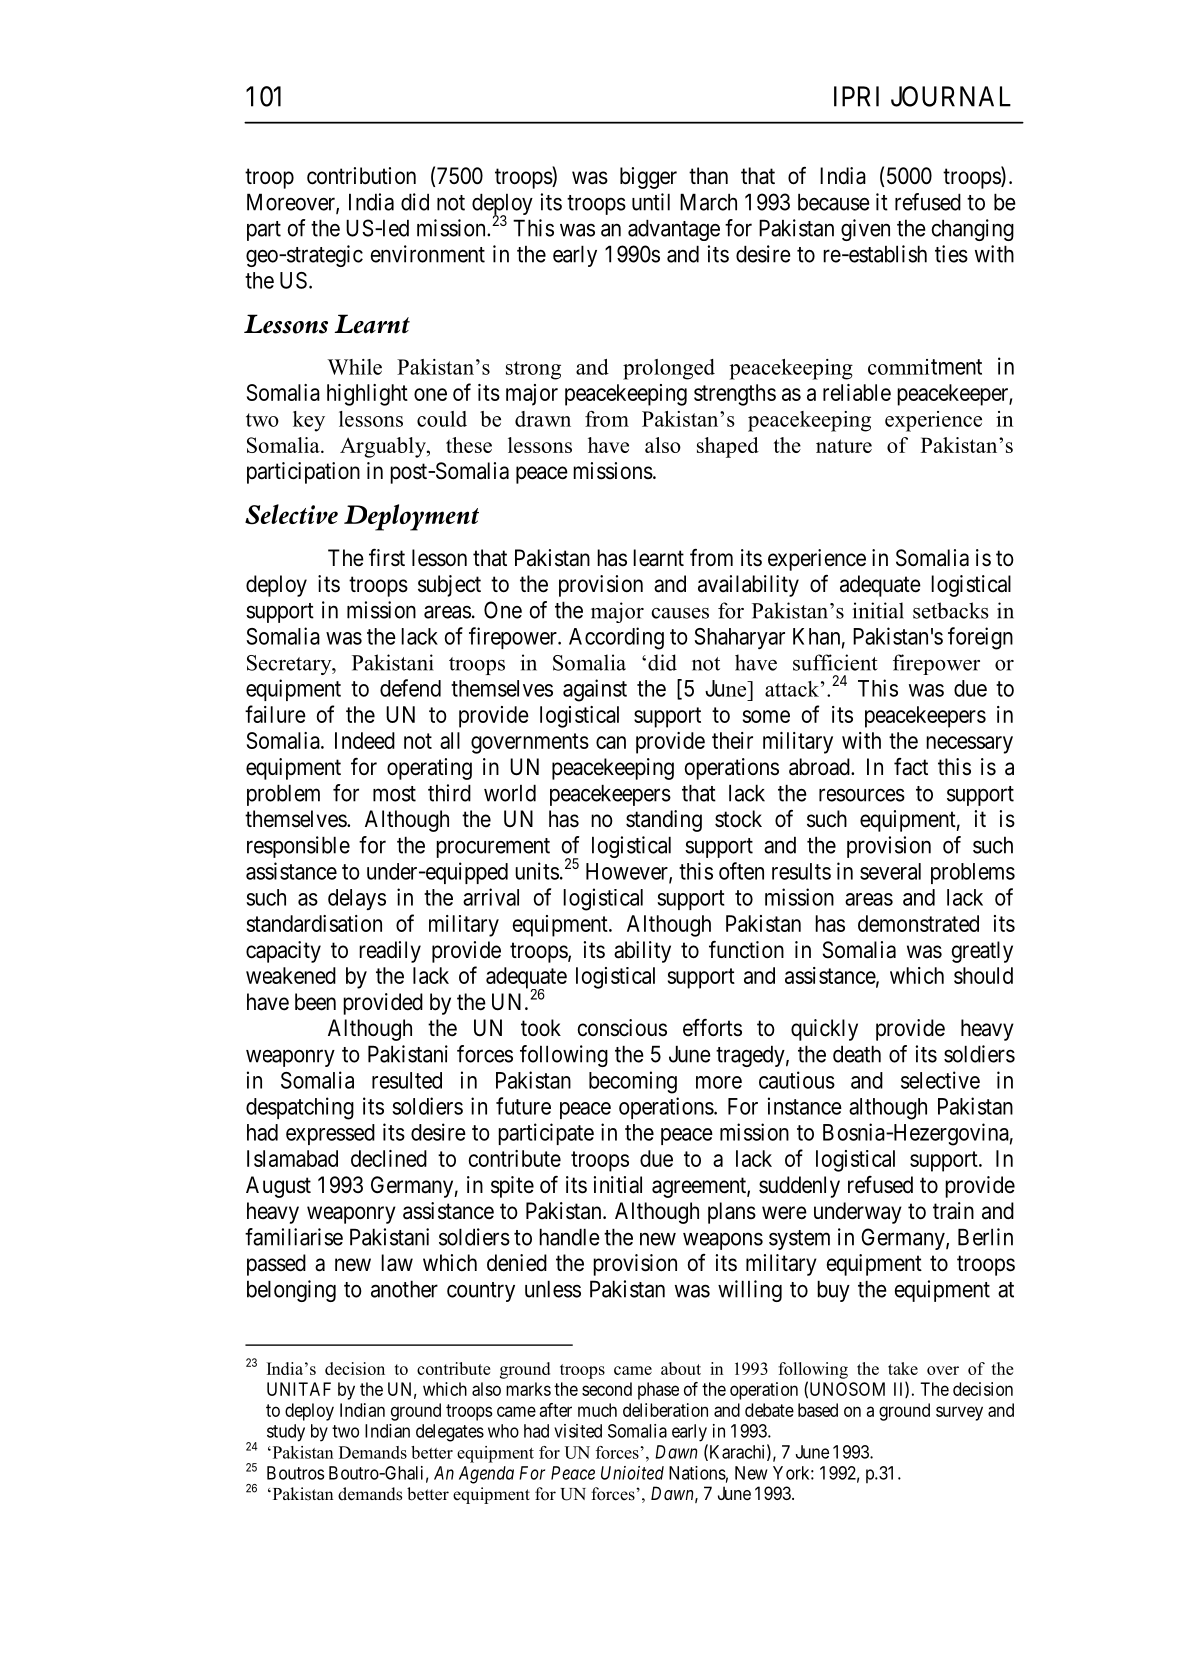  What do you see at coordinates (361, 176) in the page?
I see `contribution` at bounding box center [361, 176].
